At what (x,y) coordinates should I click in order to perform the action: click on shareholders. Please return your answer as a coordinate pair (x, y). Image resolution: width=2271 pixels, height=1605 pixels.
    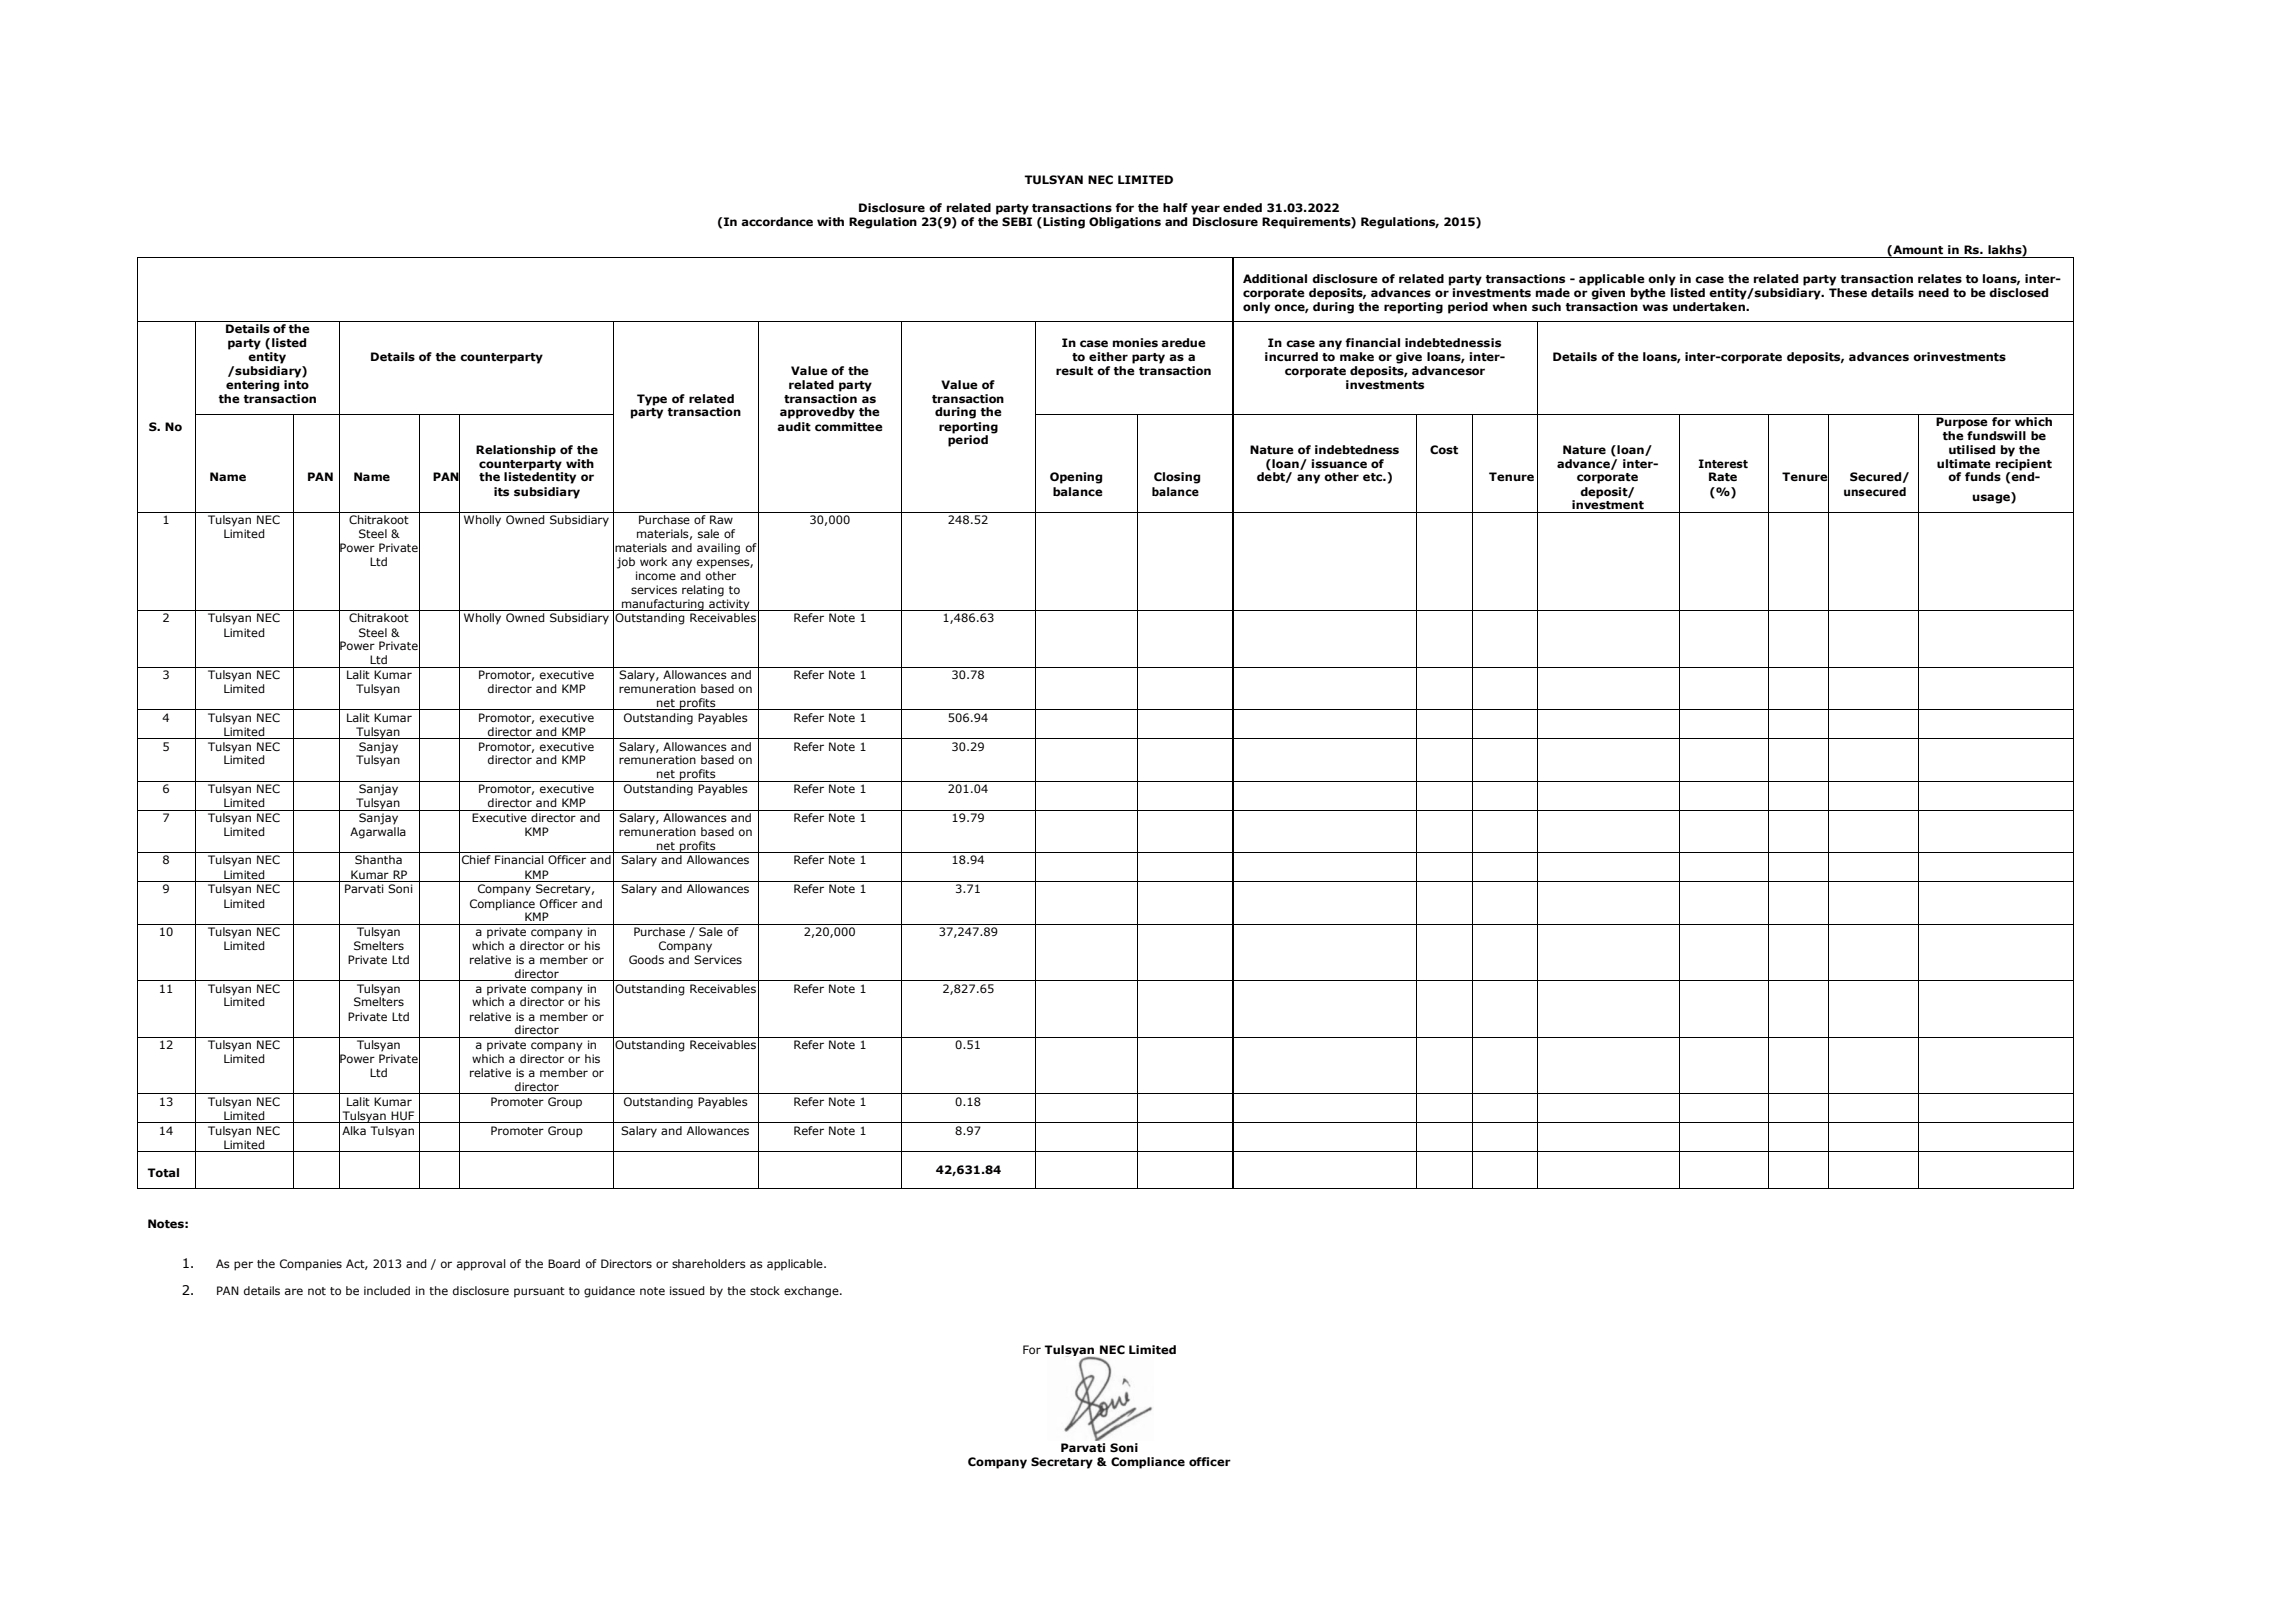
    Looking at the image, I should click on (709, 1263).
